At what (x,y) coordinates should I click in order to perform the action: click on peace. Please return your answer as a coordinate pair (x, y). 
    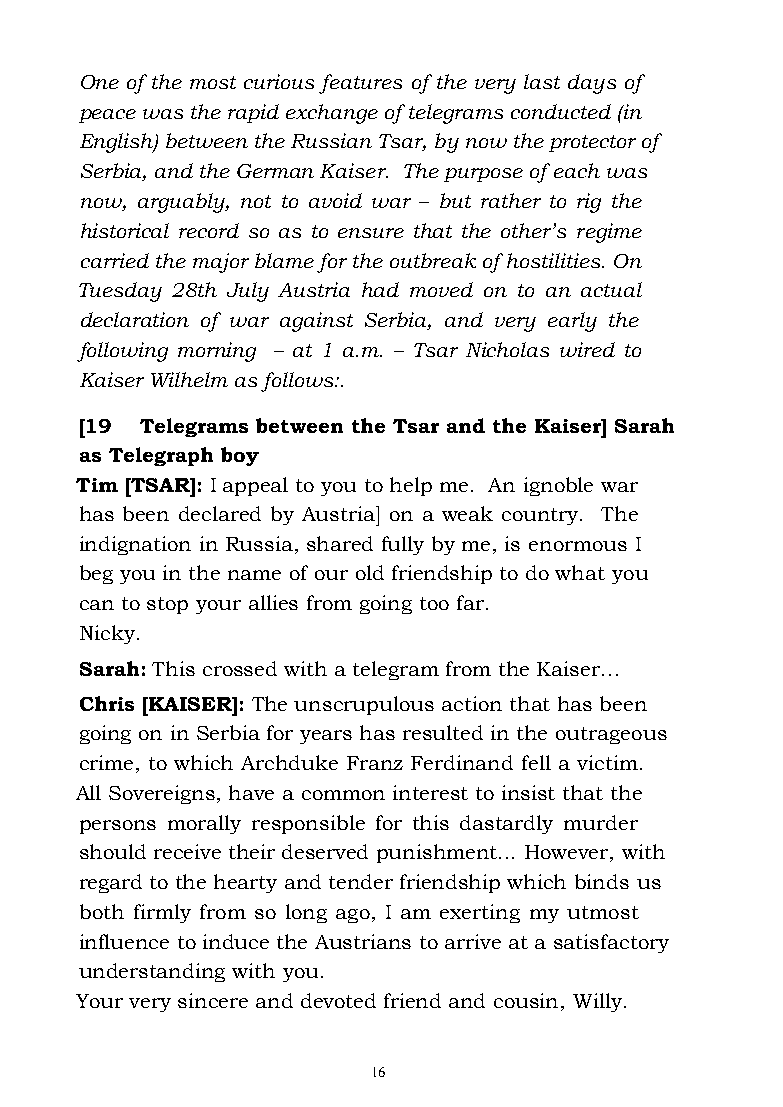
    Looking at the image, I should click on (107, 116).
